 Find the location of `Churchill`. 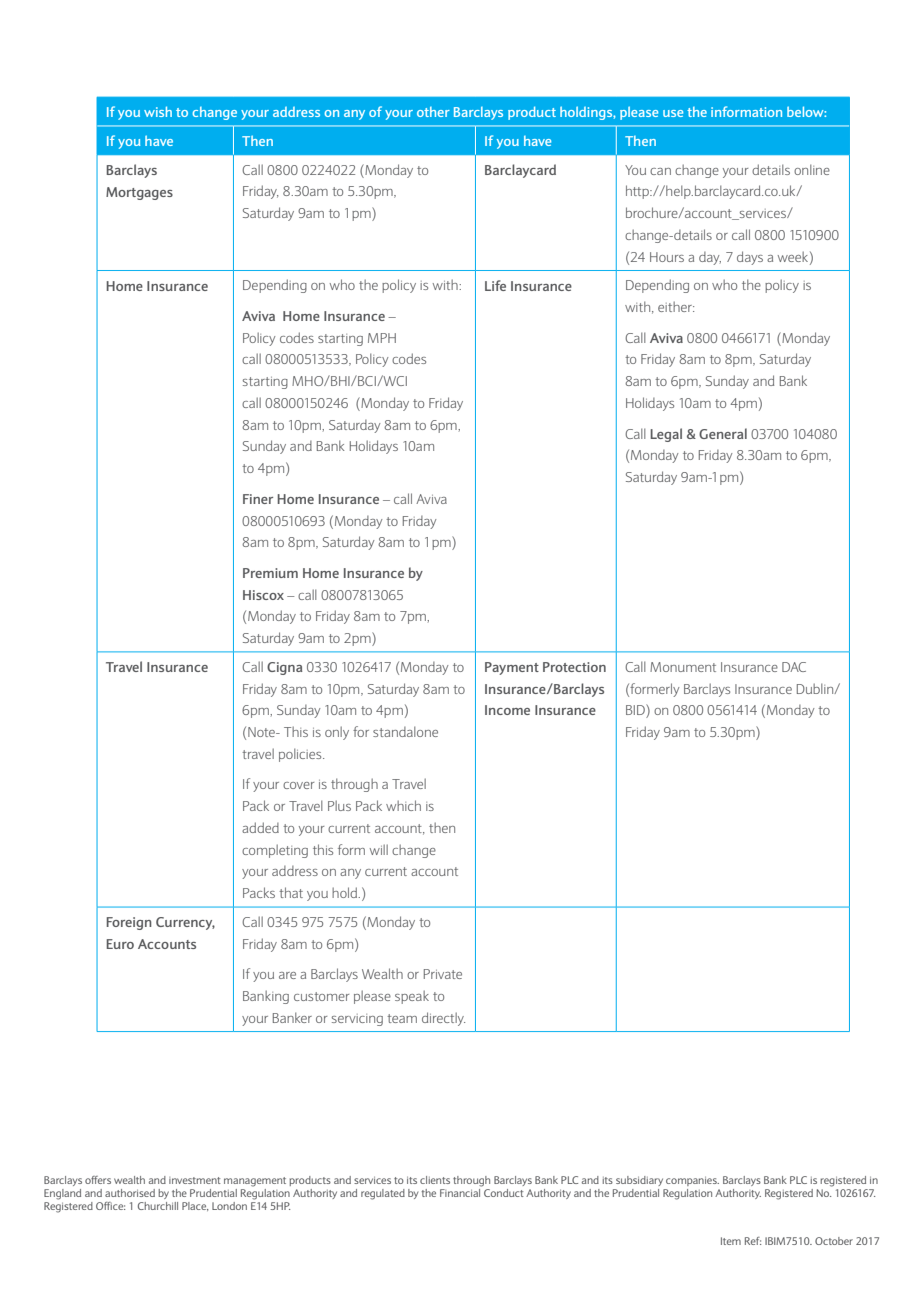

Churchill is located at coordinates (158, 1206).
